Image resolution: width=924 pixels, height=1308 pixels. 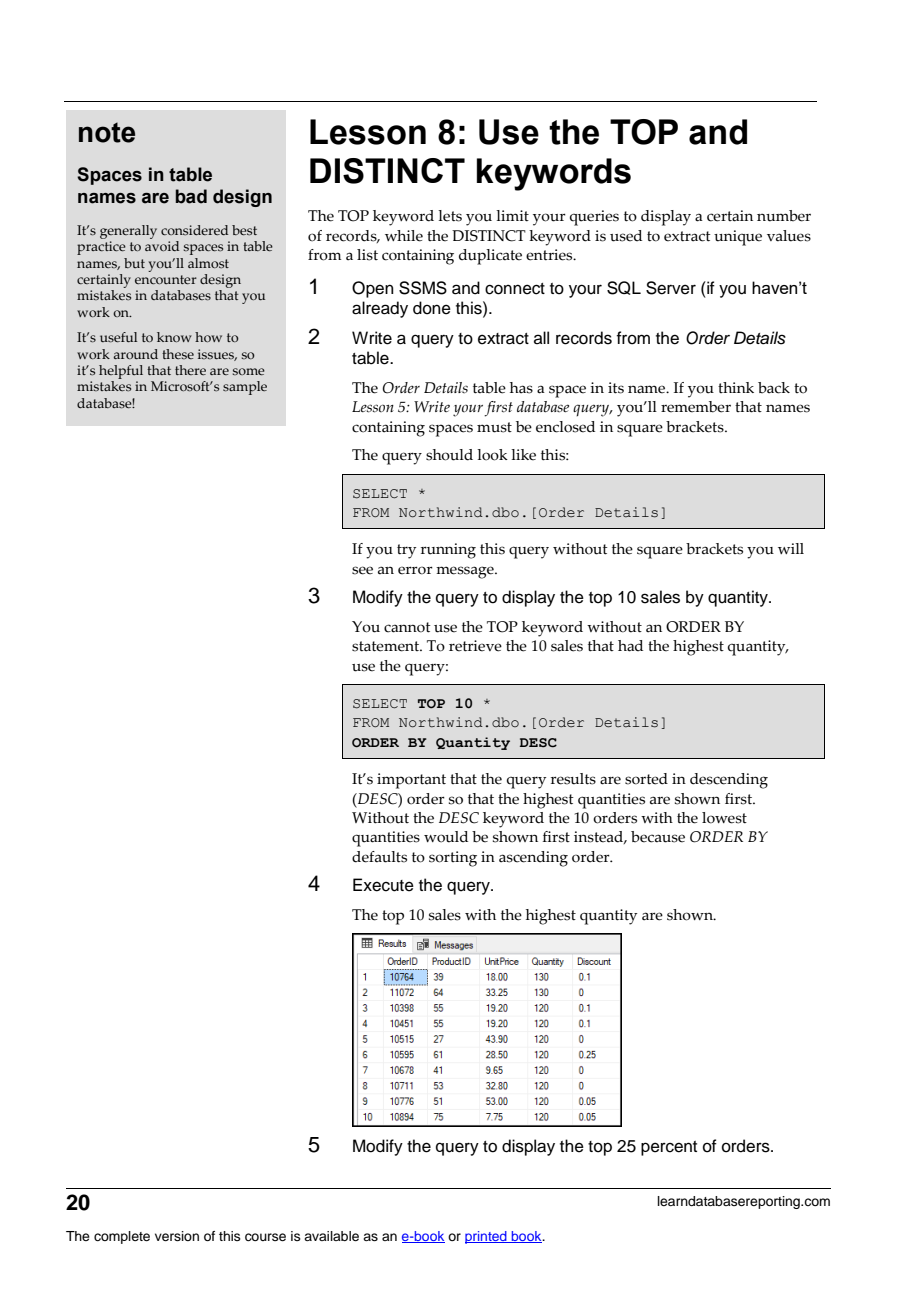 What do you see at coordinates (449, 455) in the document?
I see `should` at bounding box center [449, 455].
